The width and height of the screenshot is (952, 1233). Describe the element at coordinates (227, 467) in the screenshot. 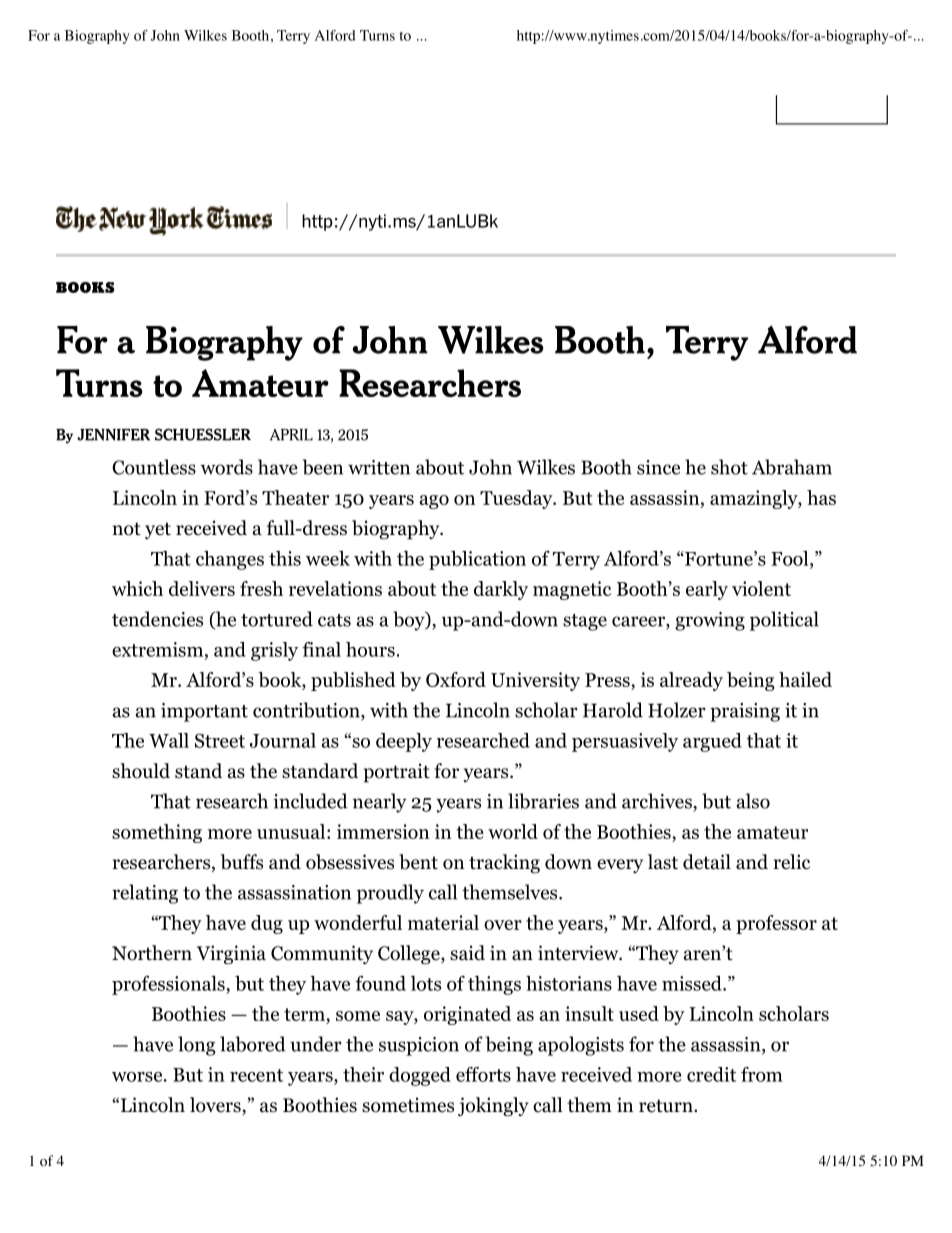

I see `words` at that location.
